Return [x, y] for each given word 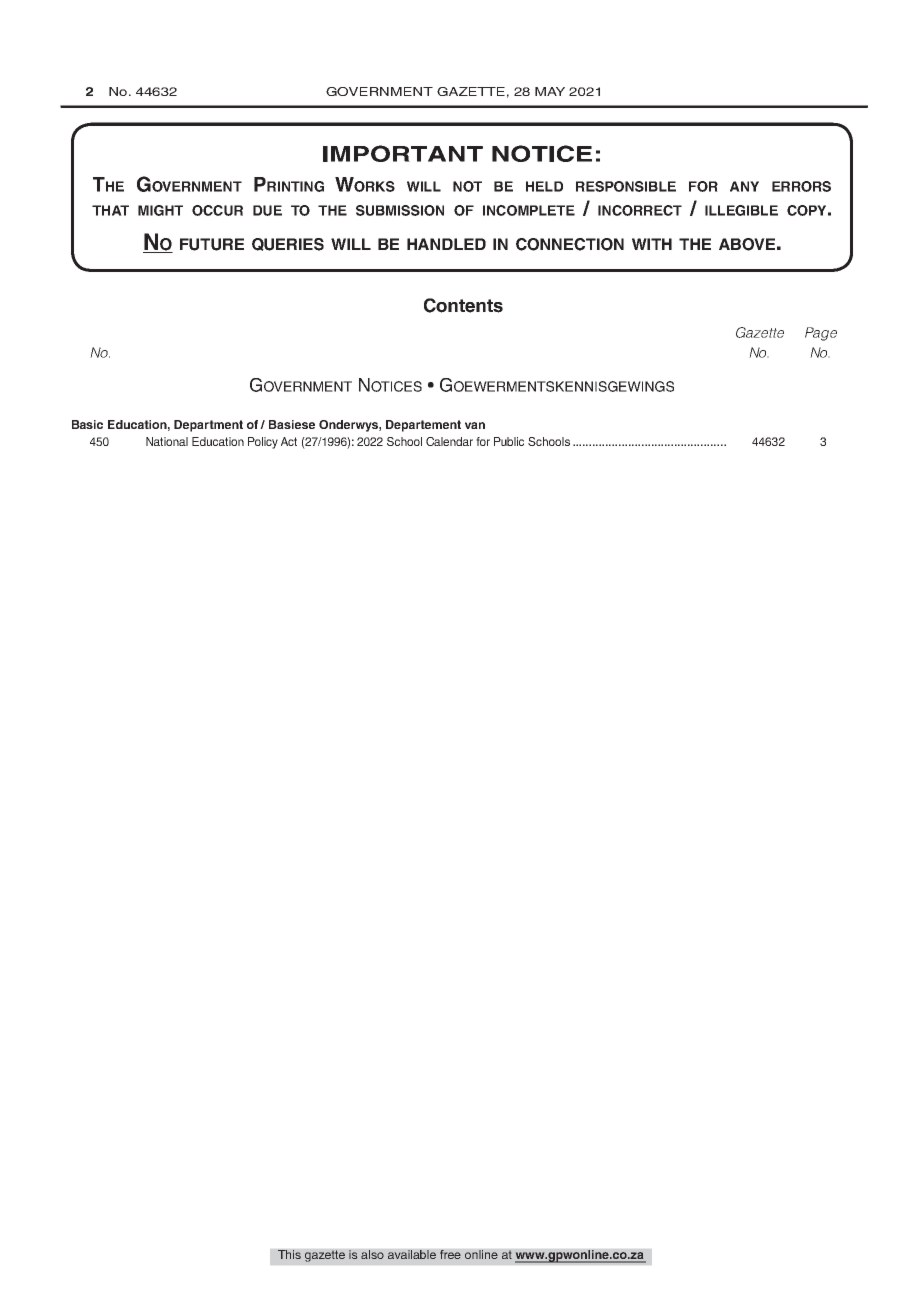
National [167, 441]
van [475, 425]
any [744, 186]
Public [509, 441]
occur [217, 210]
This [289, 1254]
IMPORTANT [403, 153]
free [450, 1254]
